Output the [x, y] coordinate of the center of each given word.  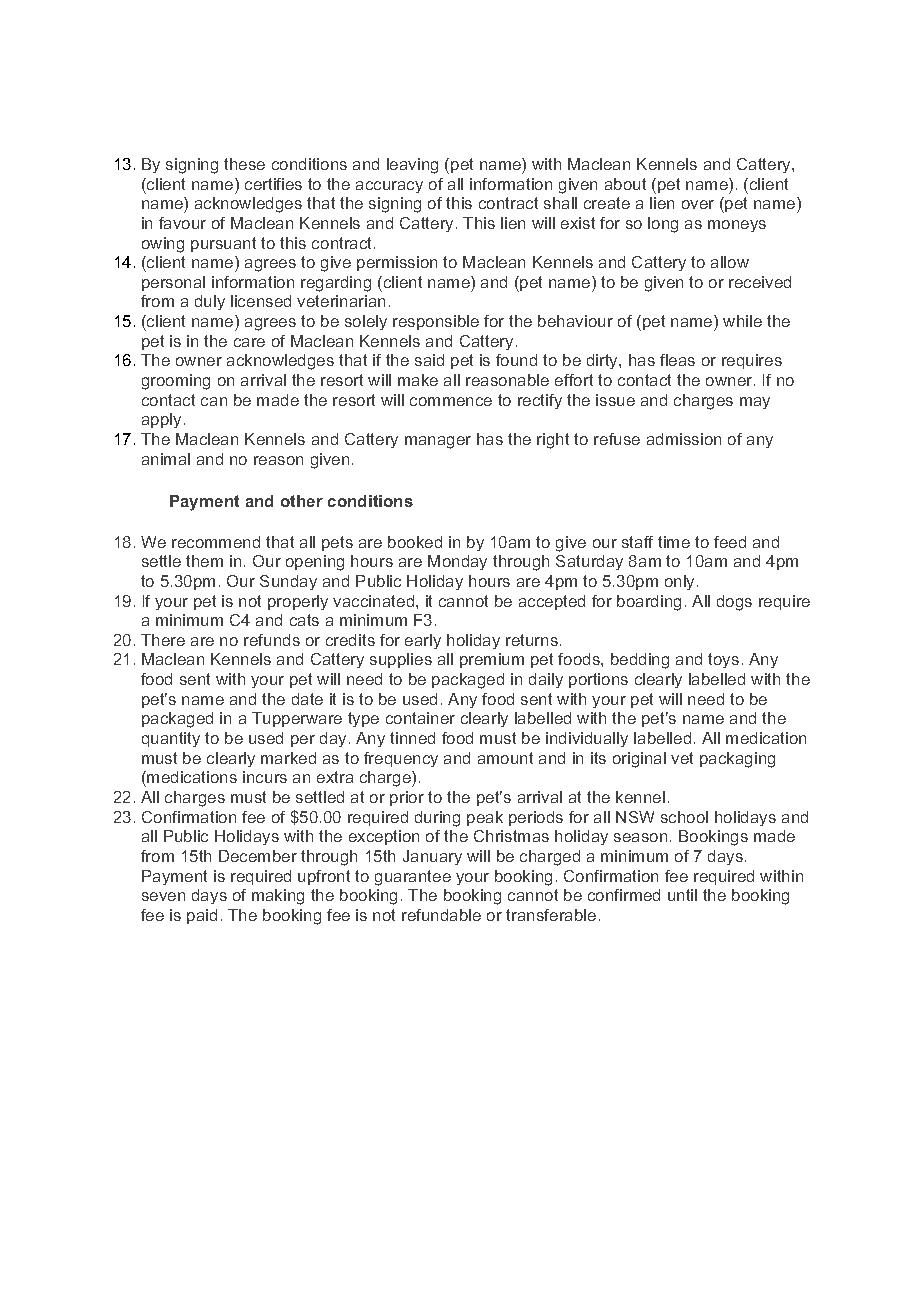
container [420, 718]
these [244, 164]
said [429, 360]
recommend [216, 542]
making [278, 897]
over [698, 204]
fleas [677, 360]
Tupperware [297, 719]
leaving [412, 166]
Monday [457, 562]
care [249, 342]
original [639, 760]
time [674, 542]
